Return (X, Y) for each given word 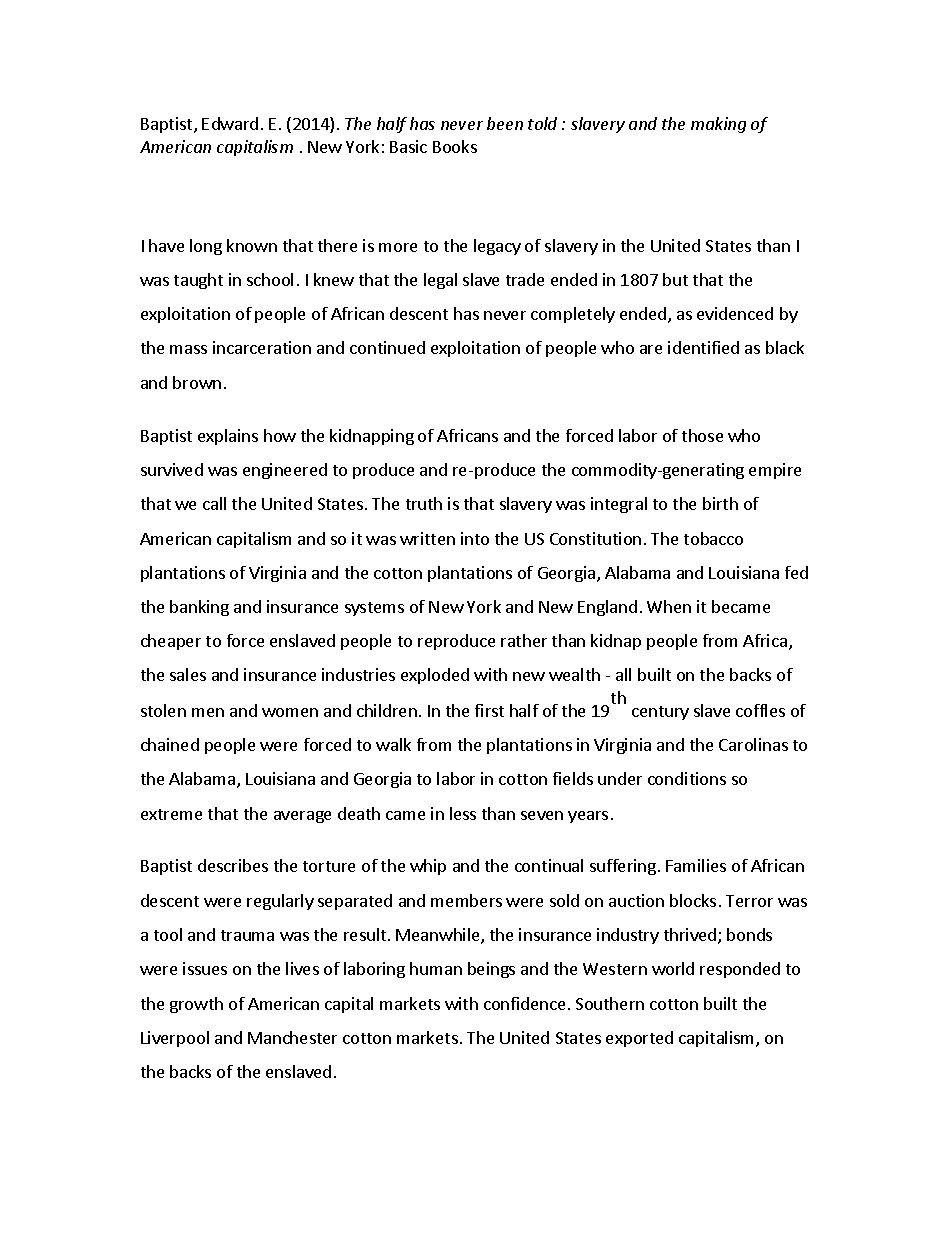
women (290, 712)
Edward (230, 123)
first (489, 710)
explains (228, 437)
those (702, 435)
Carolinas (753, 744)
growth (196, 1005)
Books (455, 146)
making (718, 125)
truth (424, 503)
